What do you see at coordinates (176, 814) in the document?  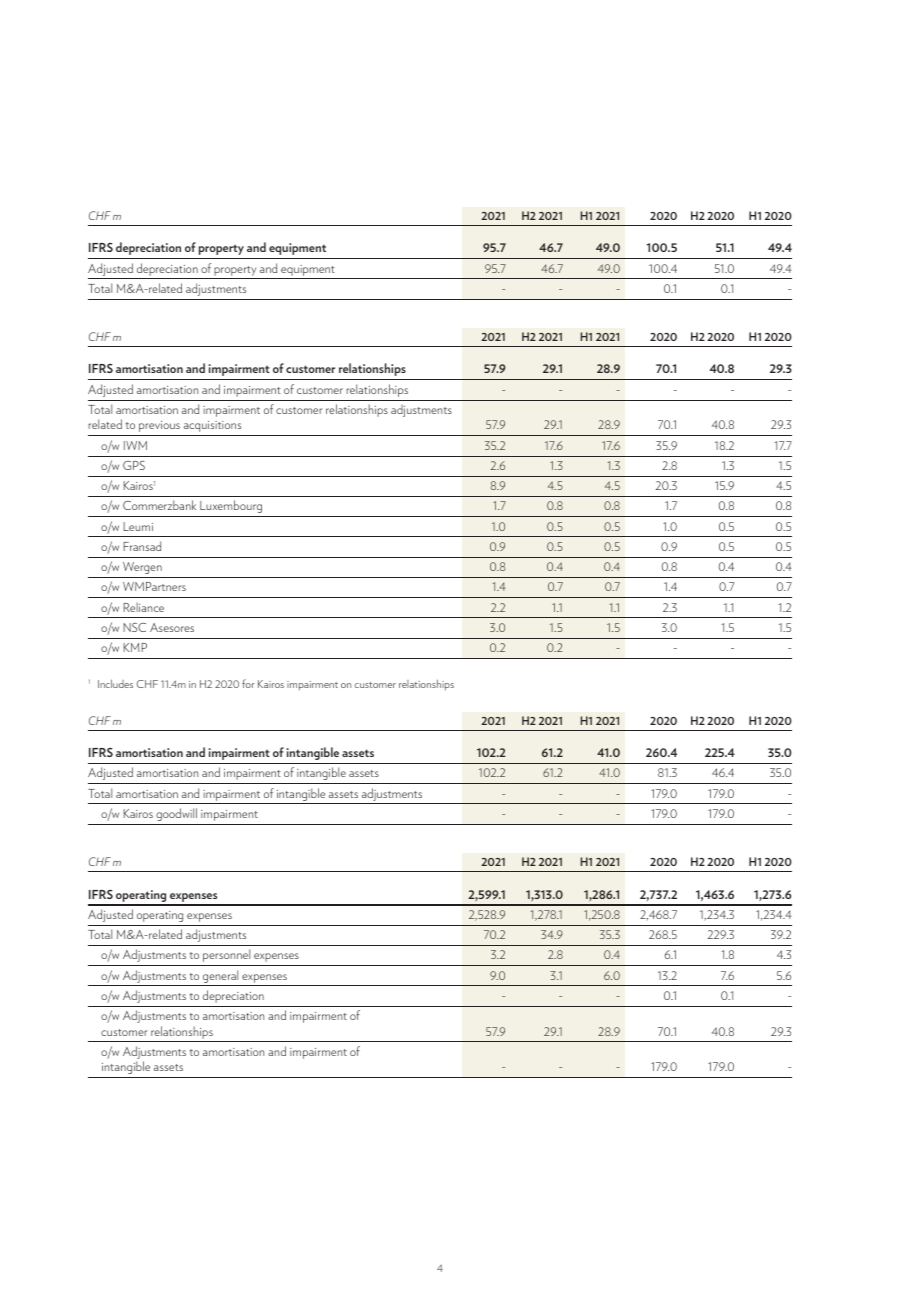 I see `goodwill` at bounding box center [176, 814].
